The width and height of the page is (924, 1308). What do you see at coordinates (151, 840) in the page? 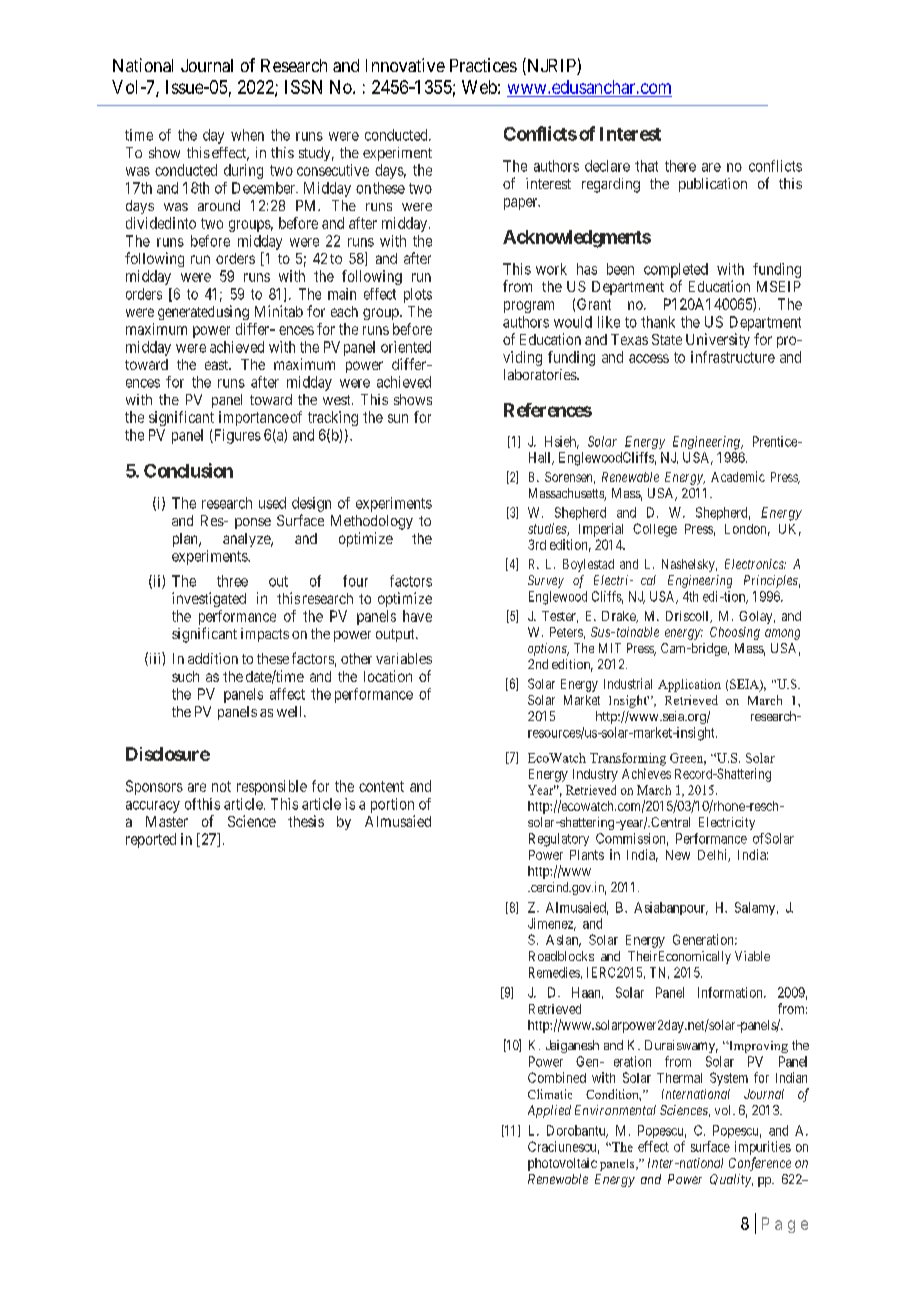
I see `reported` at bounding box center [151, 840].
